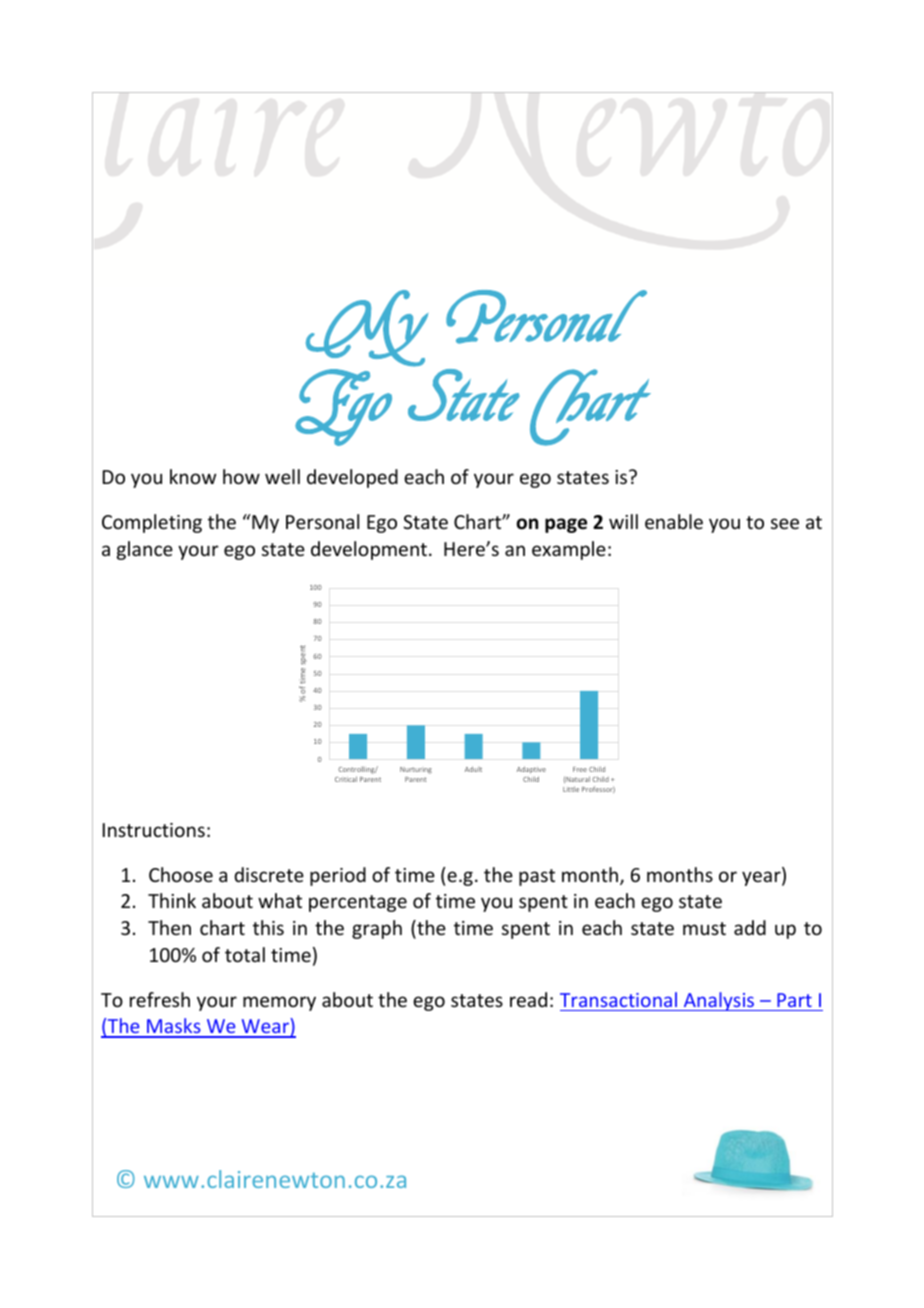 The image size is (924, 1308). What do you see at coordinates (352, 478) in the document?
I see `developed` at bounding box center [352, 478].
